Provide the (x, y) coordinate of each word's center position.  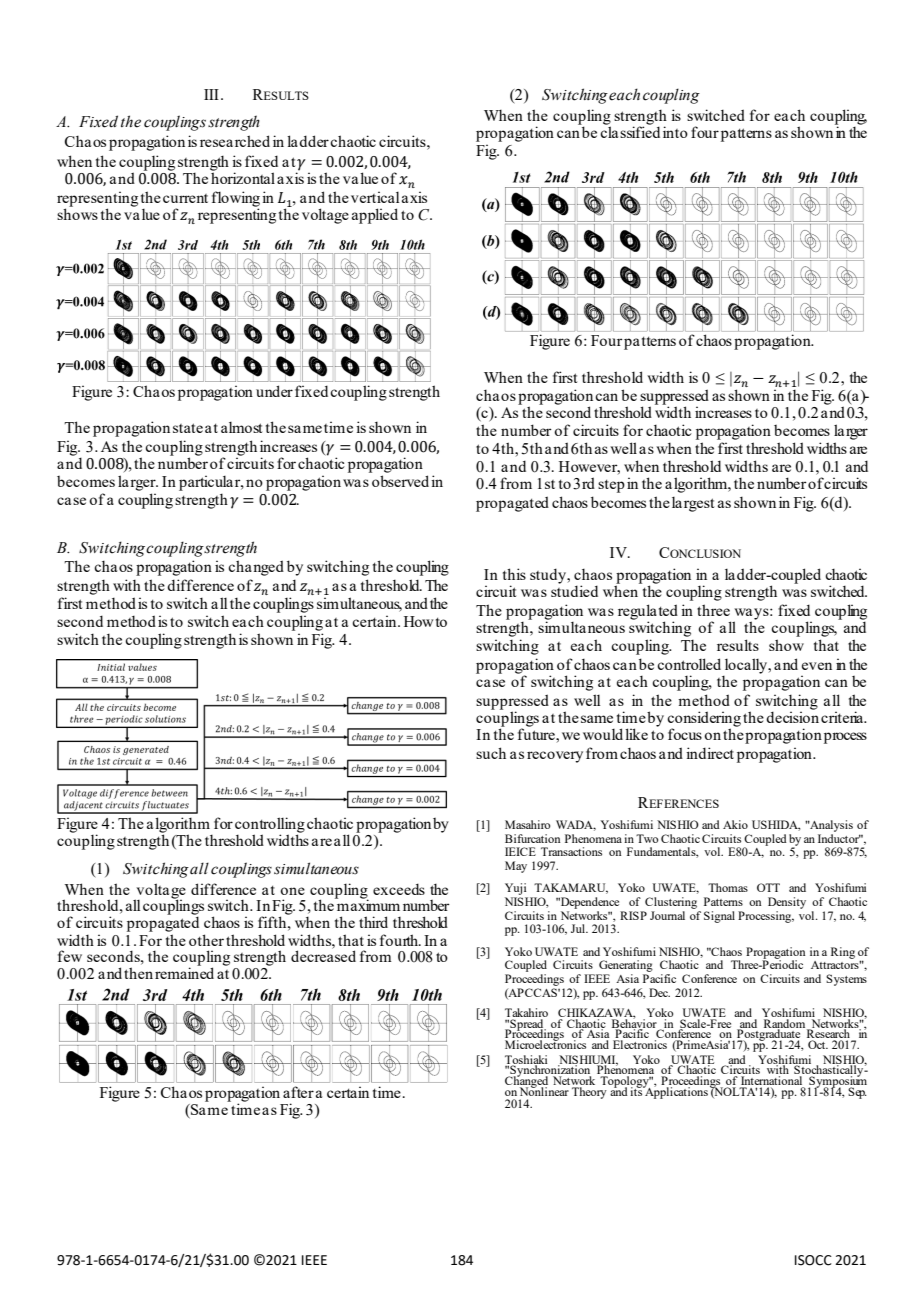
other (206, 940)
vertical (375, 197)
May (516, 867)
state (188, 428)
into (675, 132)
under (274, 391)
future (537, 734)
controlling (270, 826)
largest (693, 504)
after (298, 1092)
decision (792, 716)
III (211, 94)
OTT (768, 887)
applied (375, 216)
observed (400, 481)
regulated (648, 613)
